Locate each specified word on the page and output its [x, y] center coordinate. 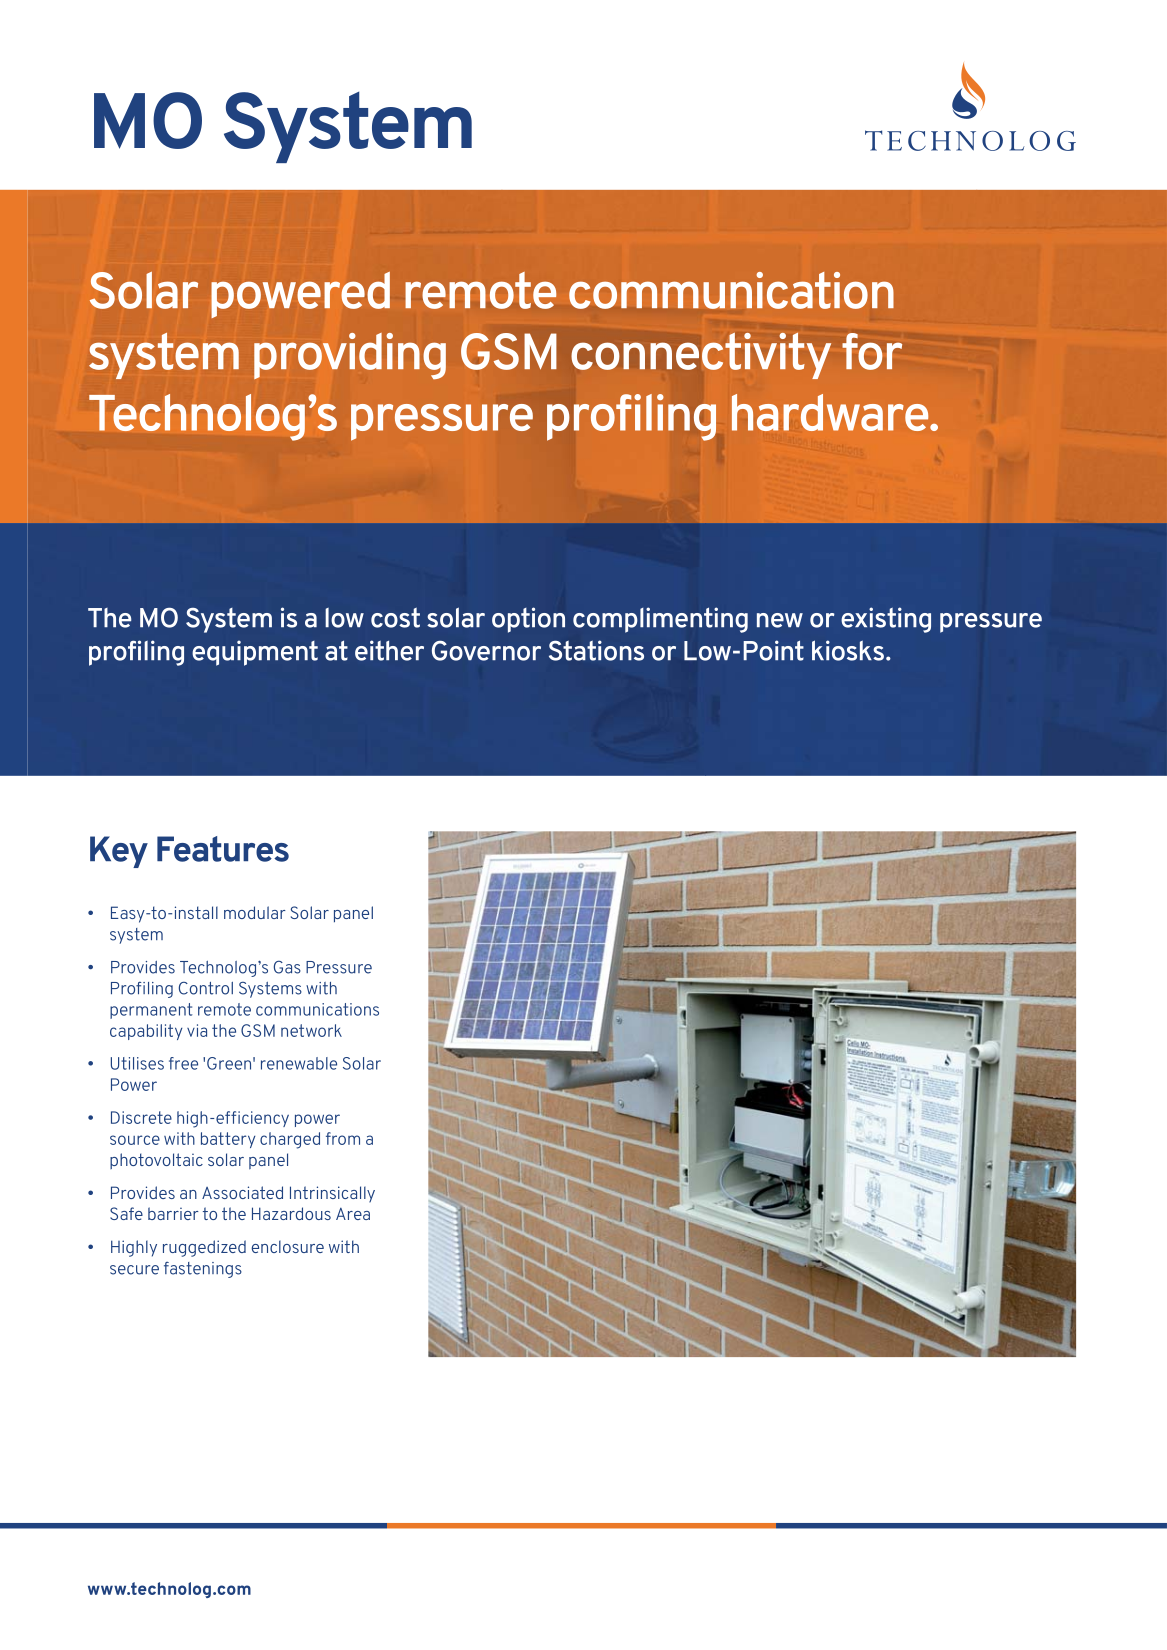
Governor [486, 651]
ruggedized [204, 1248]
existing [886, 620]
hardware [831, 412]
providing [350, 356]
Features [223, 849]
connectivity [701, 356]
